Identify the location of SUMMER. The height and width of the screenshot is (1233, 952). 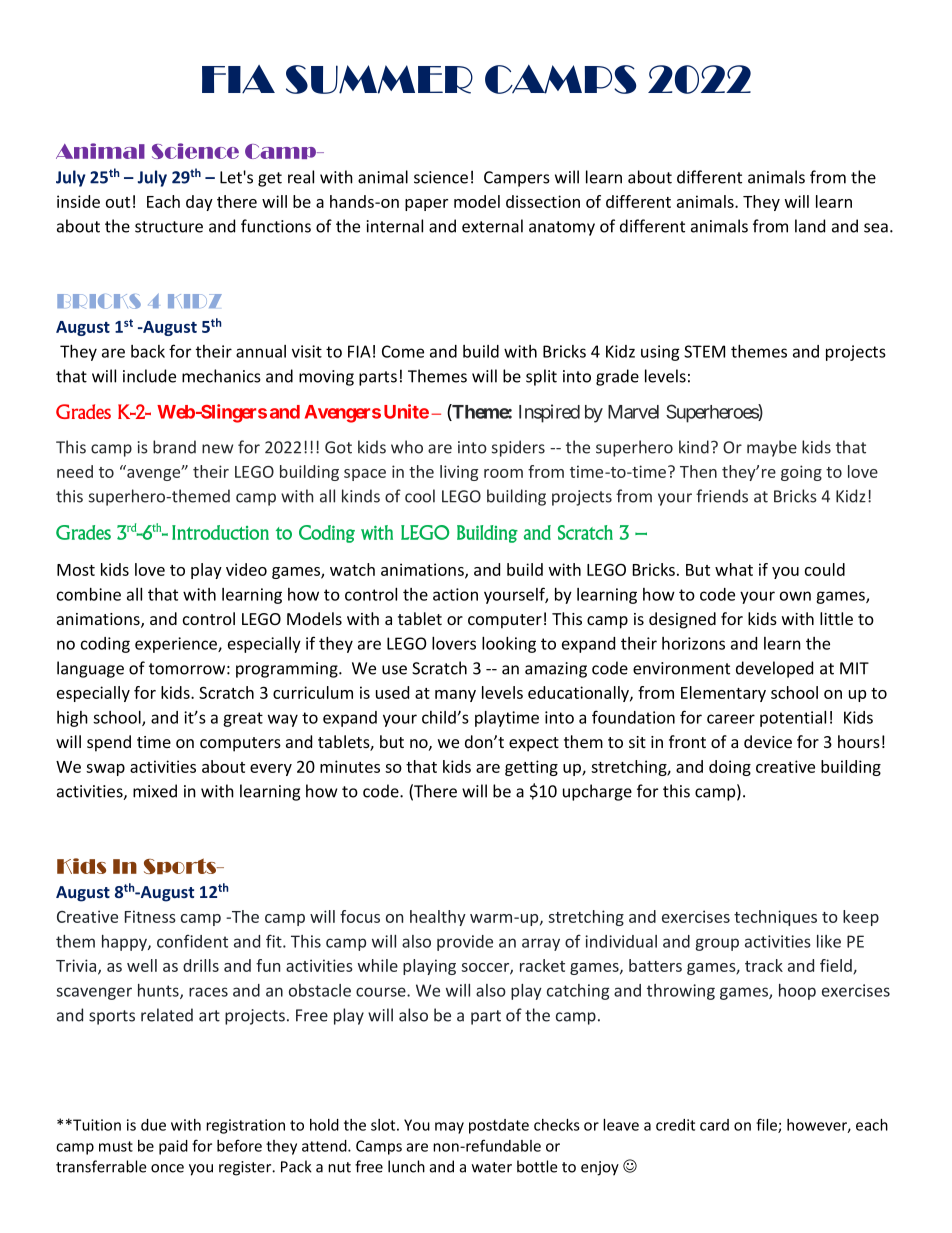
(379, 79).
